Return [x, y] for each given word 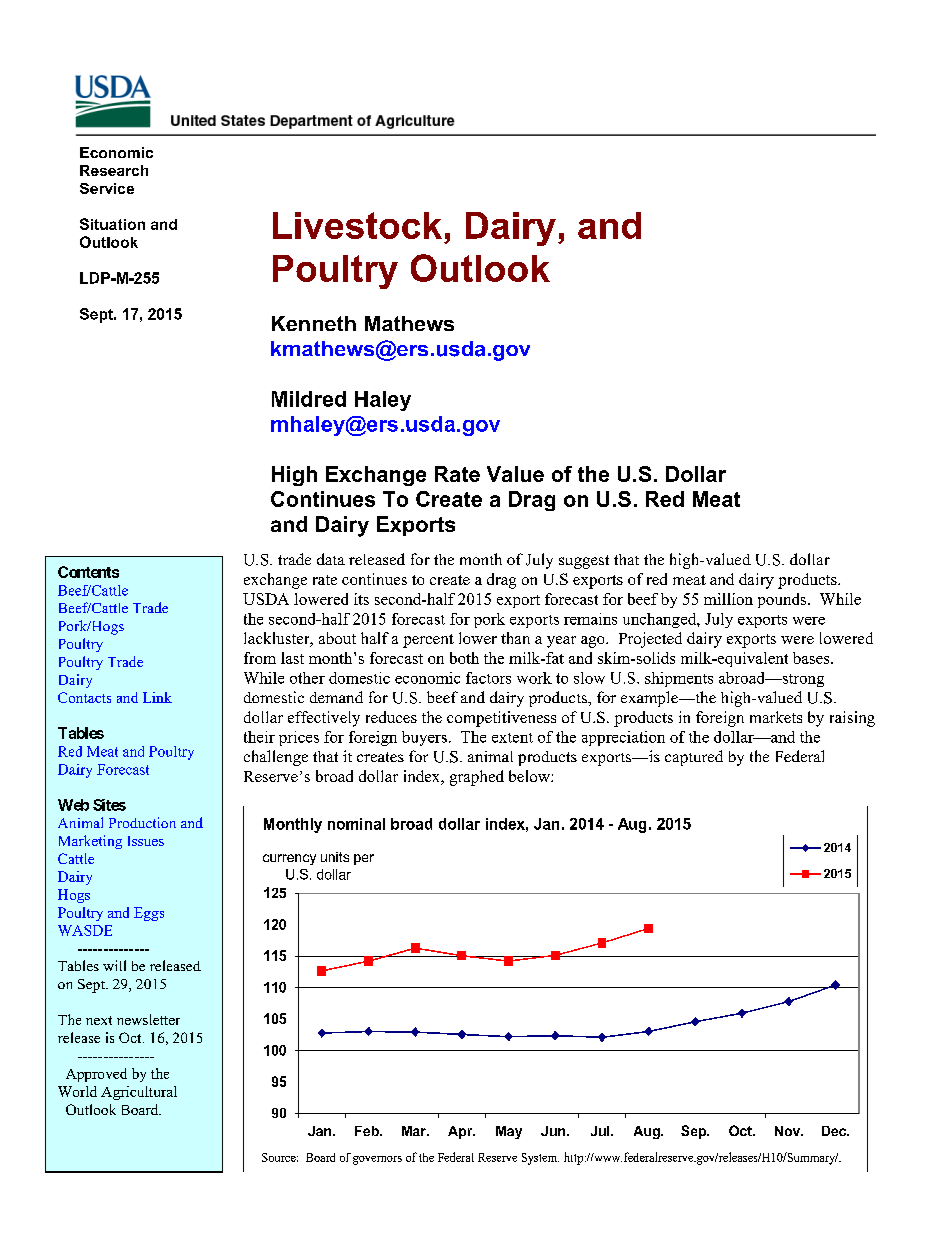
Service [107, 188]
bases [812, 658]
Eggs [149, 914]
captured [694, 758]
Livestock [357, 225]
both [464, 658]
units [335, 857]
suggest [584, 562]
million [728, 599]
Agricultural [139, 1093]
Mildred [309, 399]
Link [157, 697]
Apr [461, 1132]
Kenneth [314, 323]
